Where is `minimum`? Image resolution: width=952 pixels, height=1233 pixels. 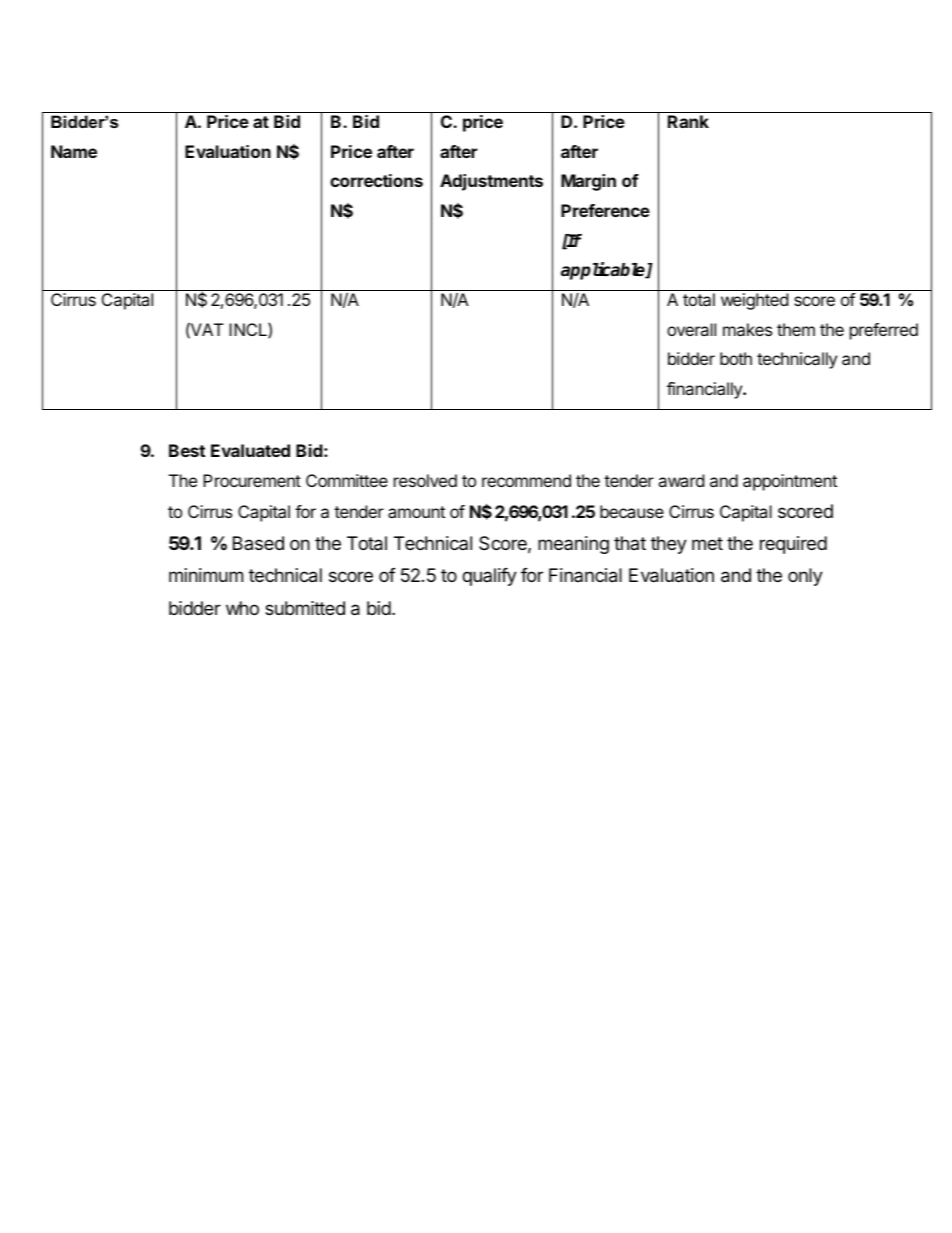 minimum is located at coordinates (206, 575).
